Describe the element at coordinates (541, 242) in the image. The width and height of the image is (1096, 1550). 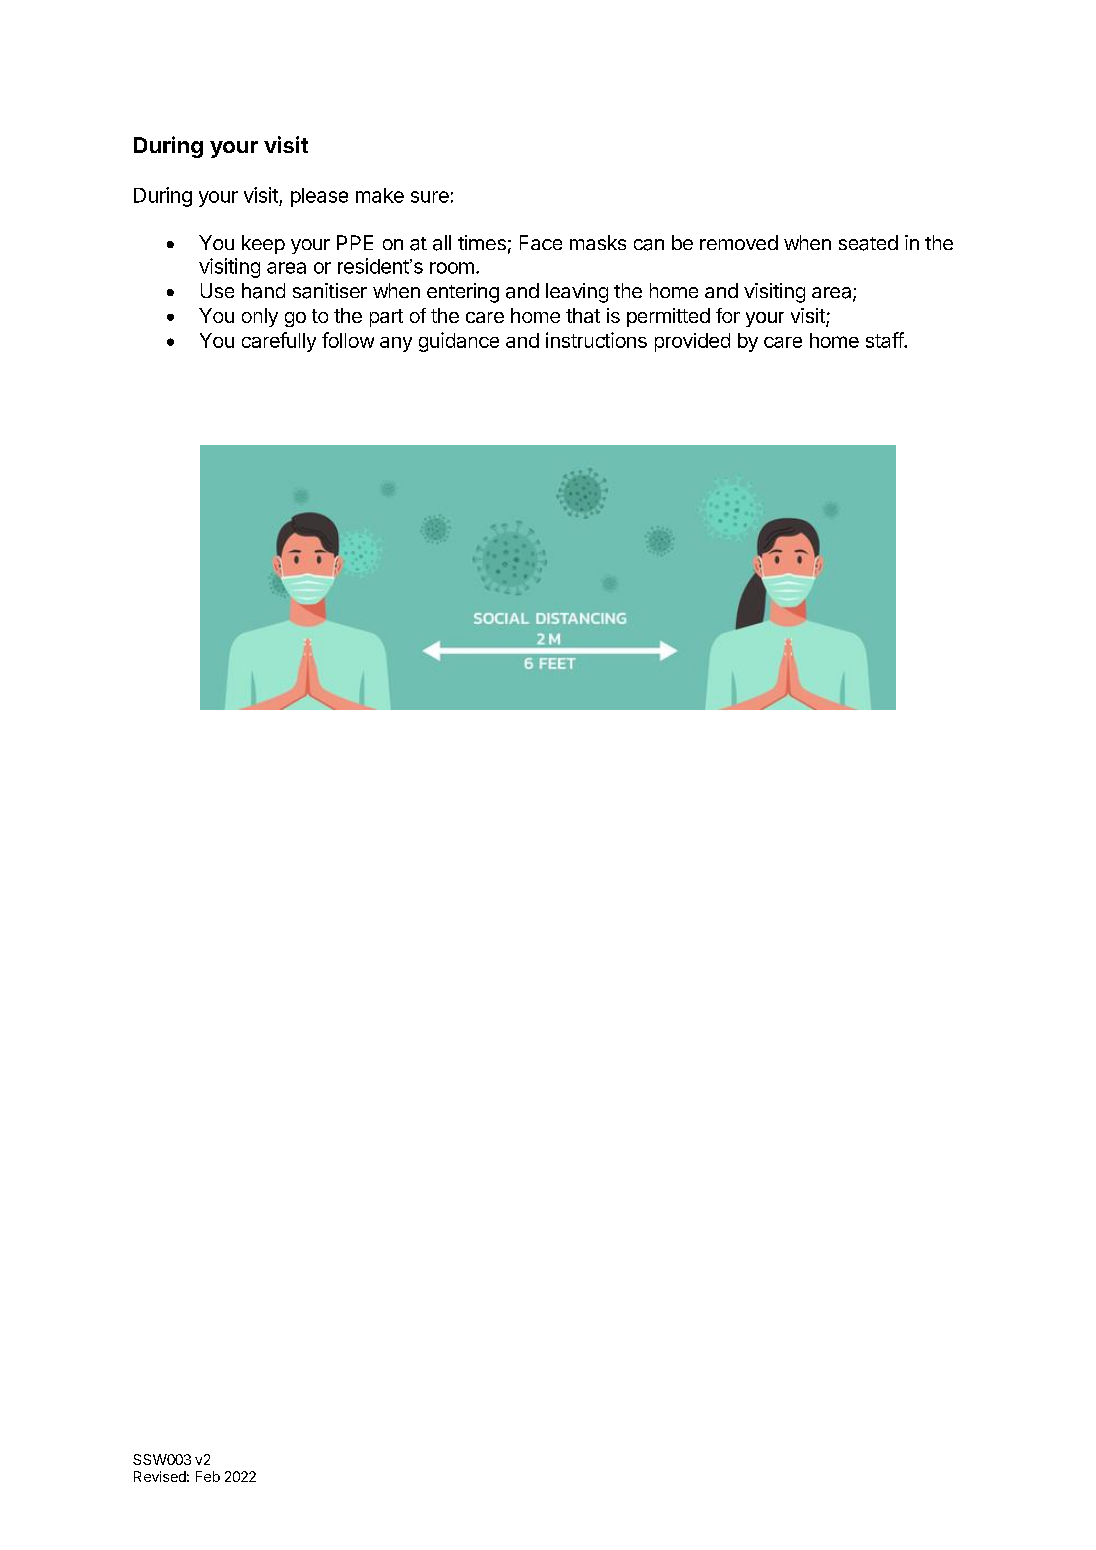
I see `Face` at that location.
